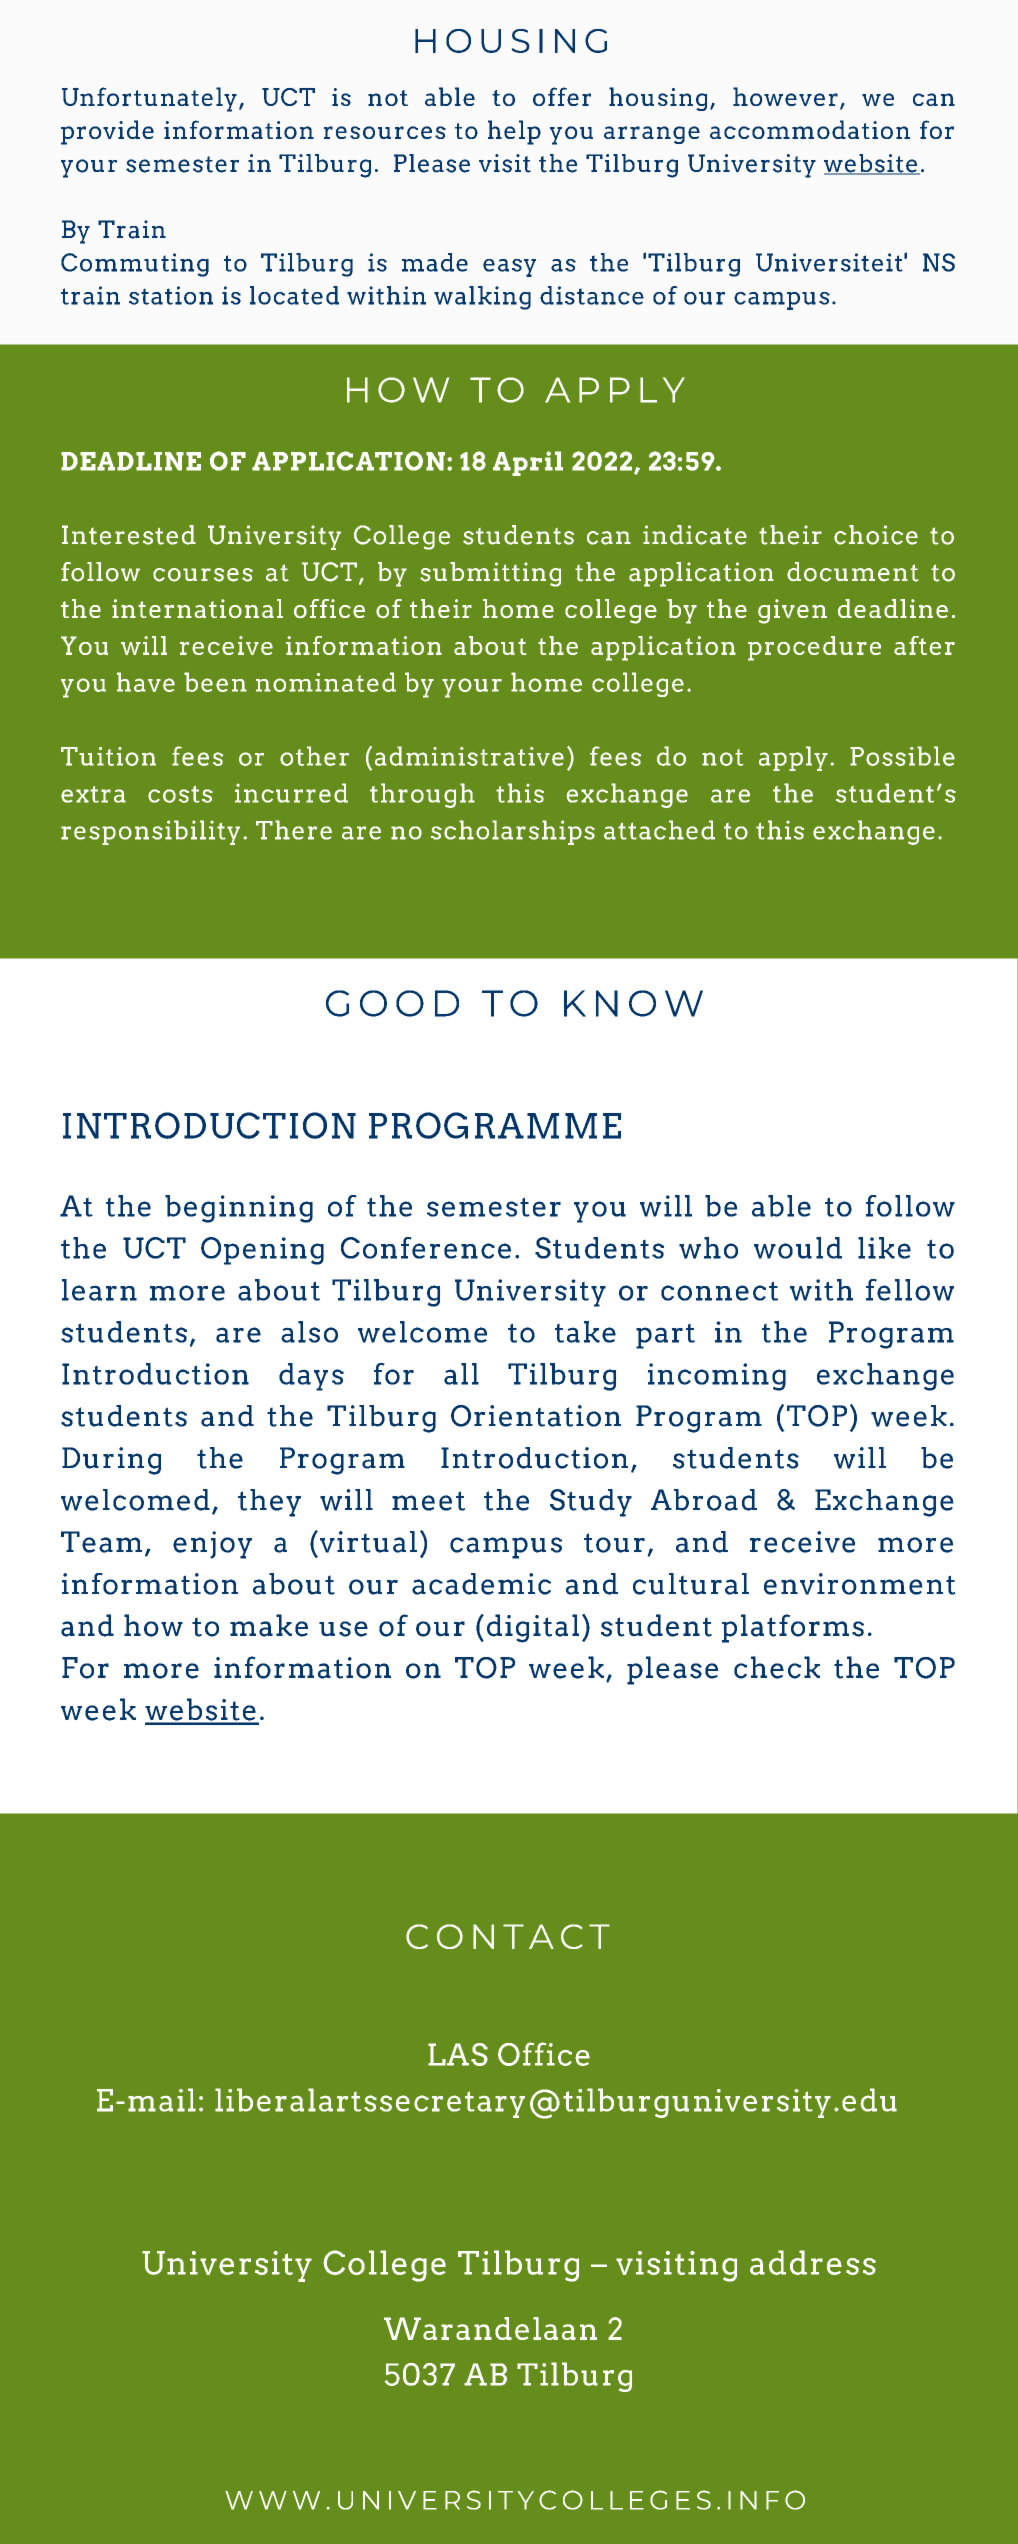 Image resolution: width=1018 pixels, height=2544 pixels. What do you see at coordinates (269, 1625) in the screenshot?
I see `make` at bounding box center [269, 1625].
